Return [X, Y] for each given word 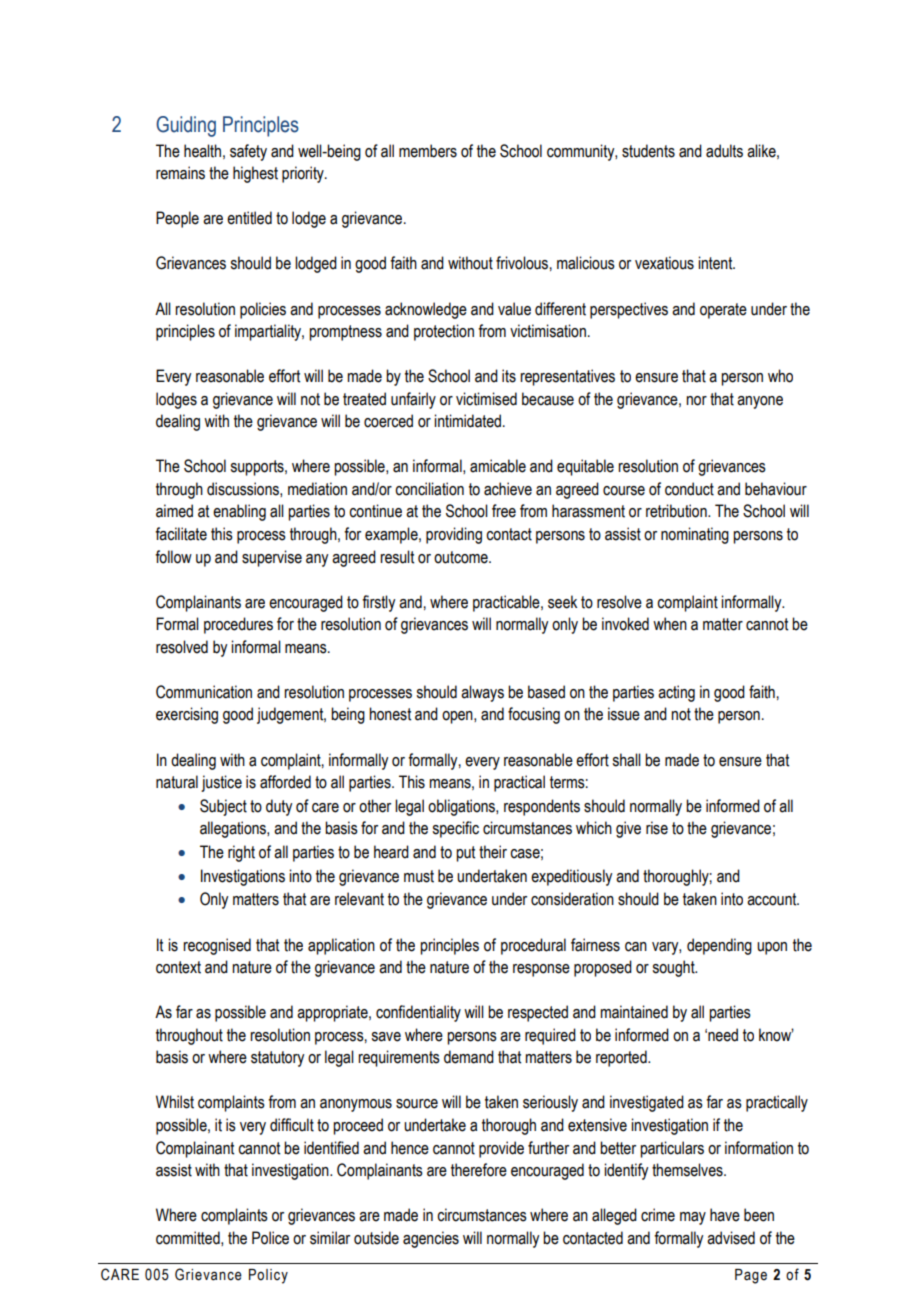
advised [731, 1238]
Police [270, 1238]
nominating [695, 535]
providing [454, 535]
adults [724, 151]
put [465, 854]
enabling [239, 512]
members [428, 151]
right [241, 853]
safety [248, 152]
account [773, 899]
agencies [431, 1239]
